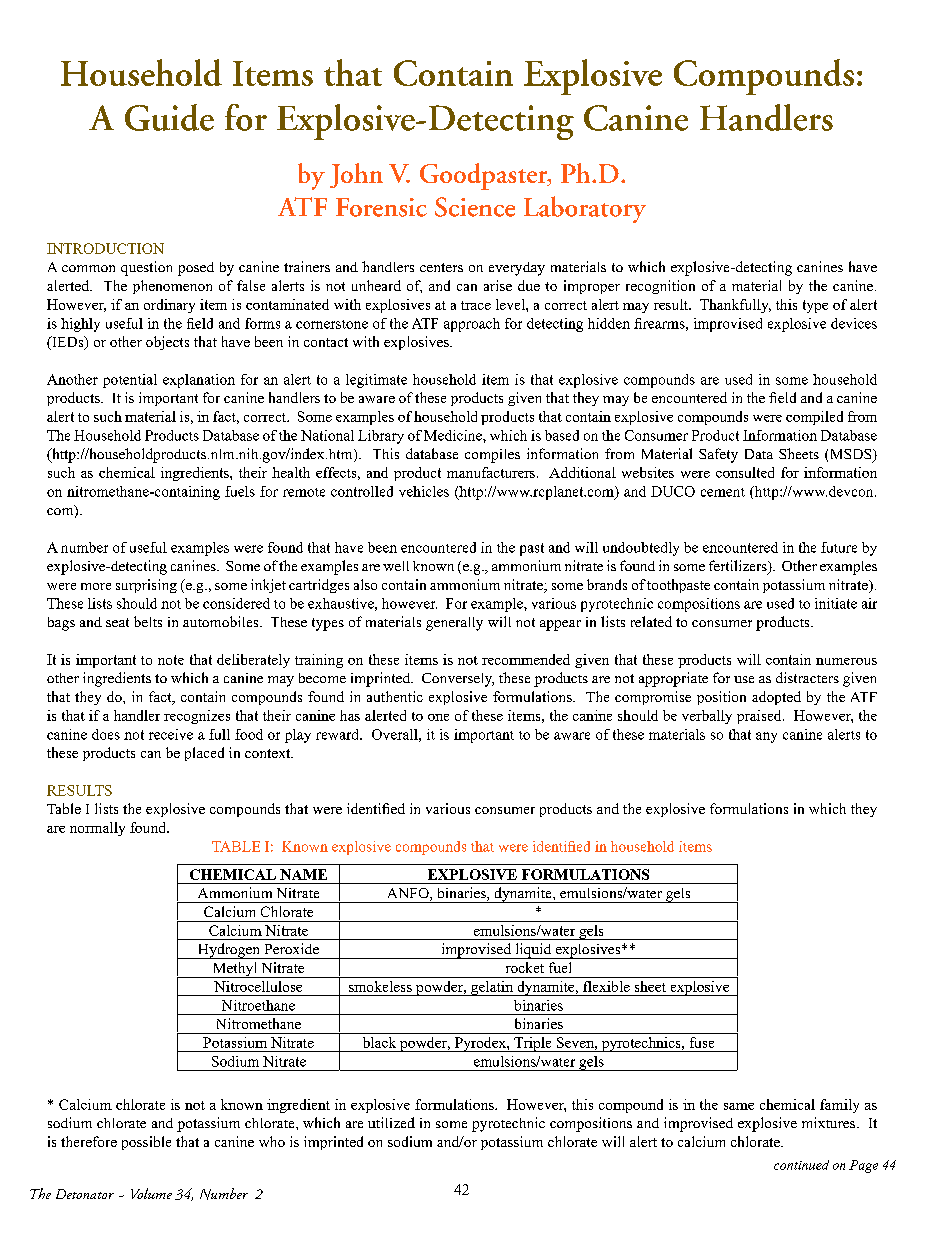 The width and height of the screenshot is (952, 1233). What do you see at coordinates (766, 737) in the screenshot?
I see `any` at bounding box center [766, 737].
